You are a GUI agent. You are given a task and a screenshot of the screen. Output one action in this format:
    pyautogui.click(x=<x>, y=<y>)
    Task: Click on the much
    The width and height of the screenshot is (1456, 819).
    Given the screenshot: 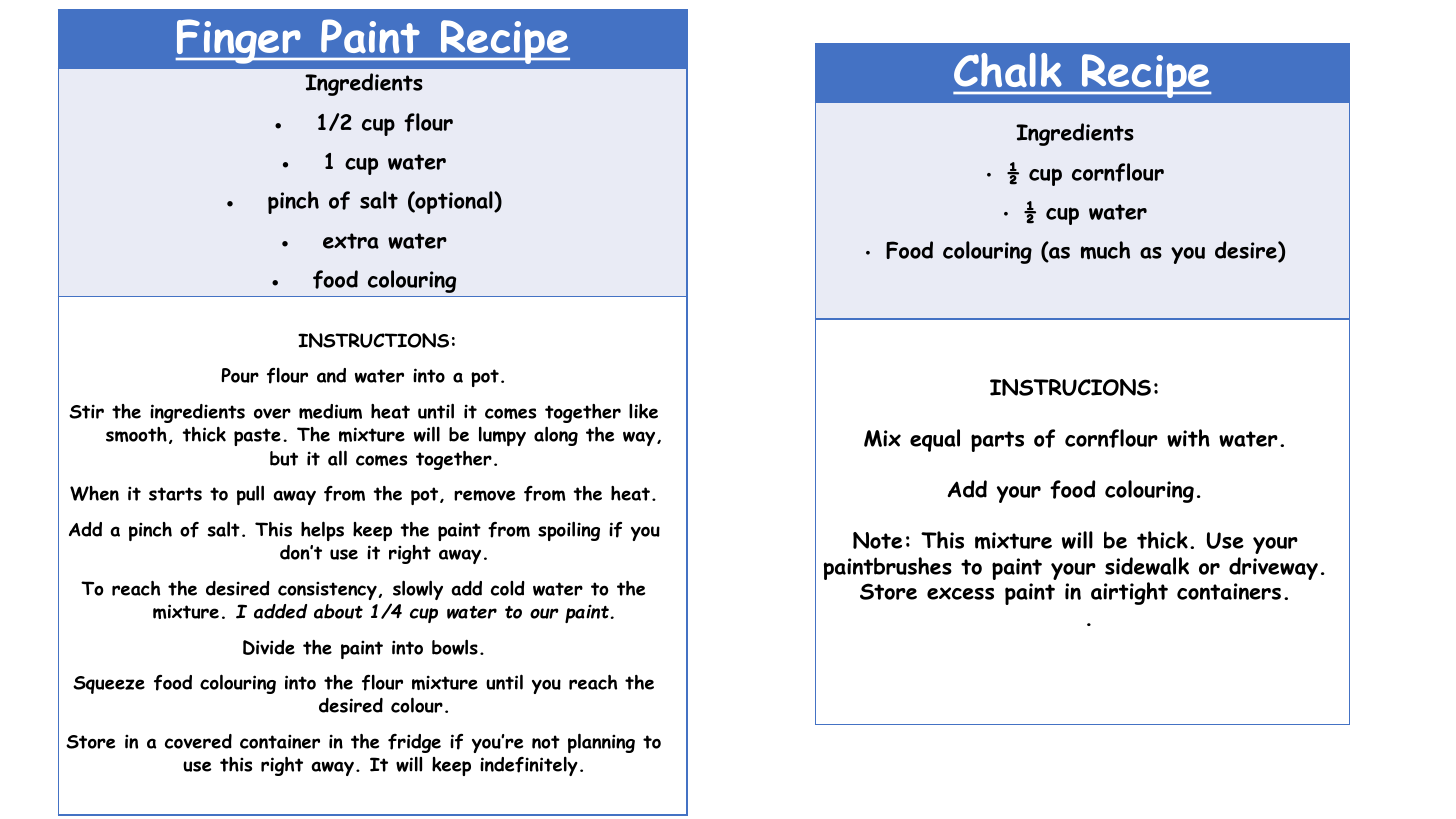 What is the action you would take?
    pyautogui.click(x=1105, y=250)
